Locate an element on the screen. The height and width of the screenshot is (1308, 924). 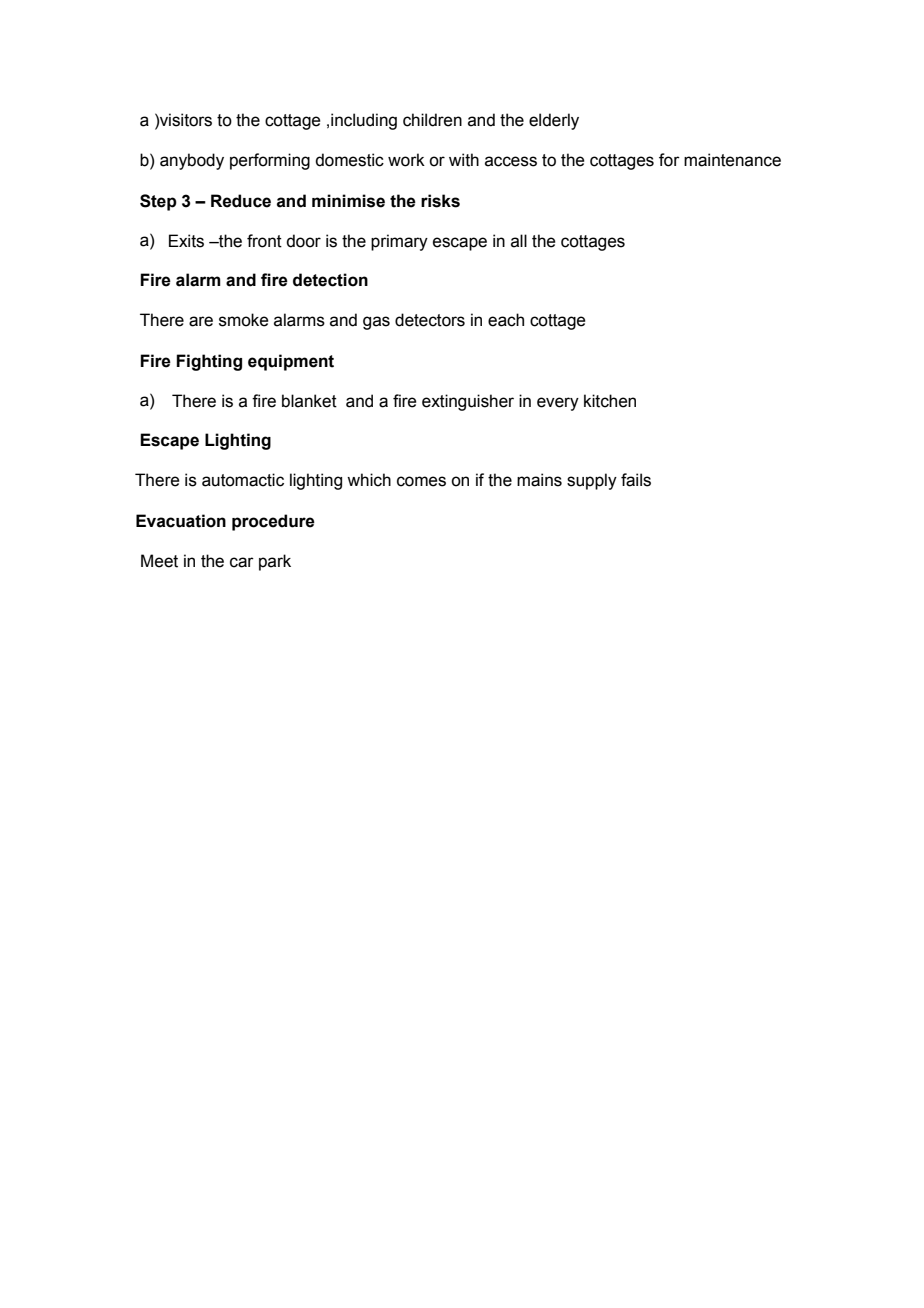
primary is located at coordinates (399, 242).
